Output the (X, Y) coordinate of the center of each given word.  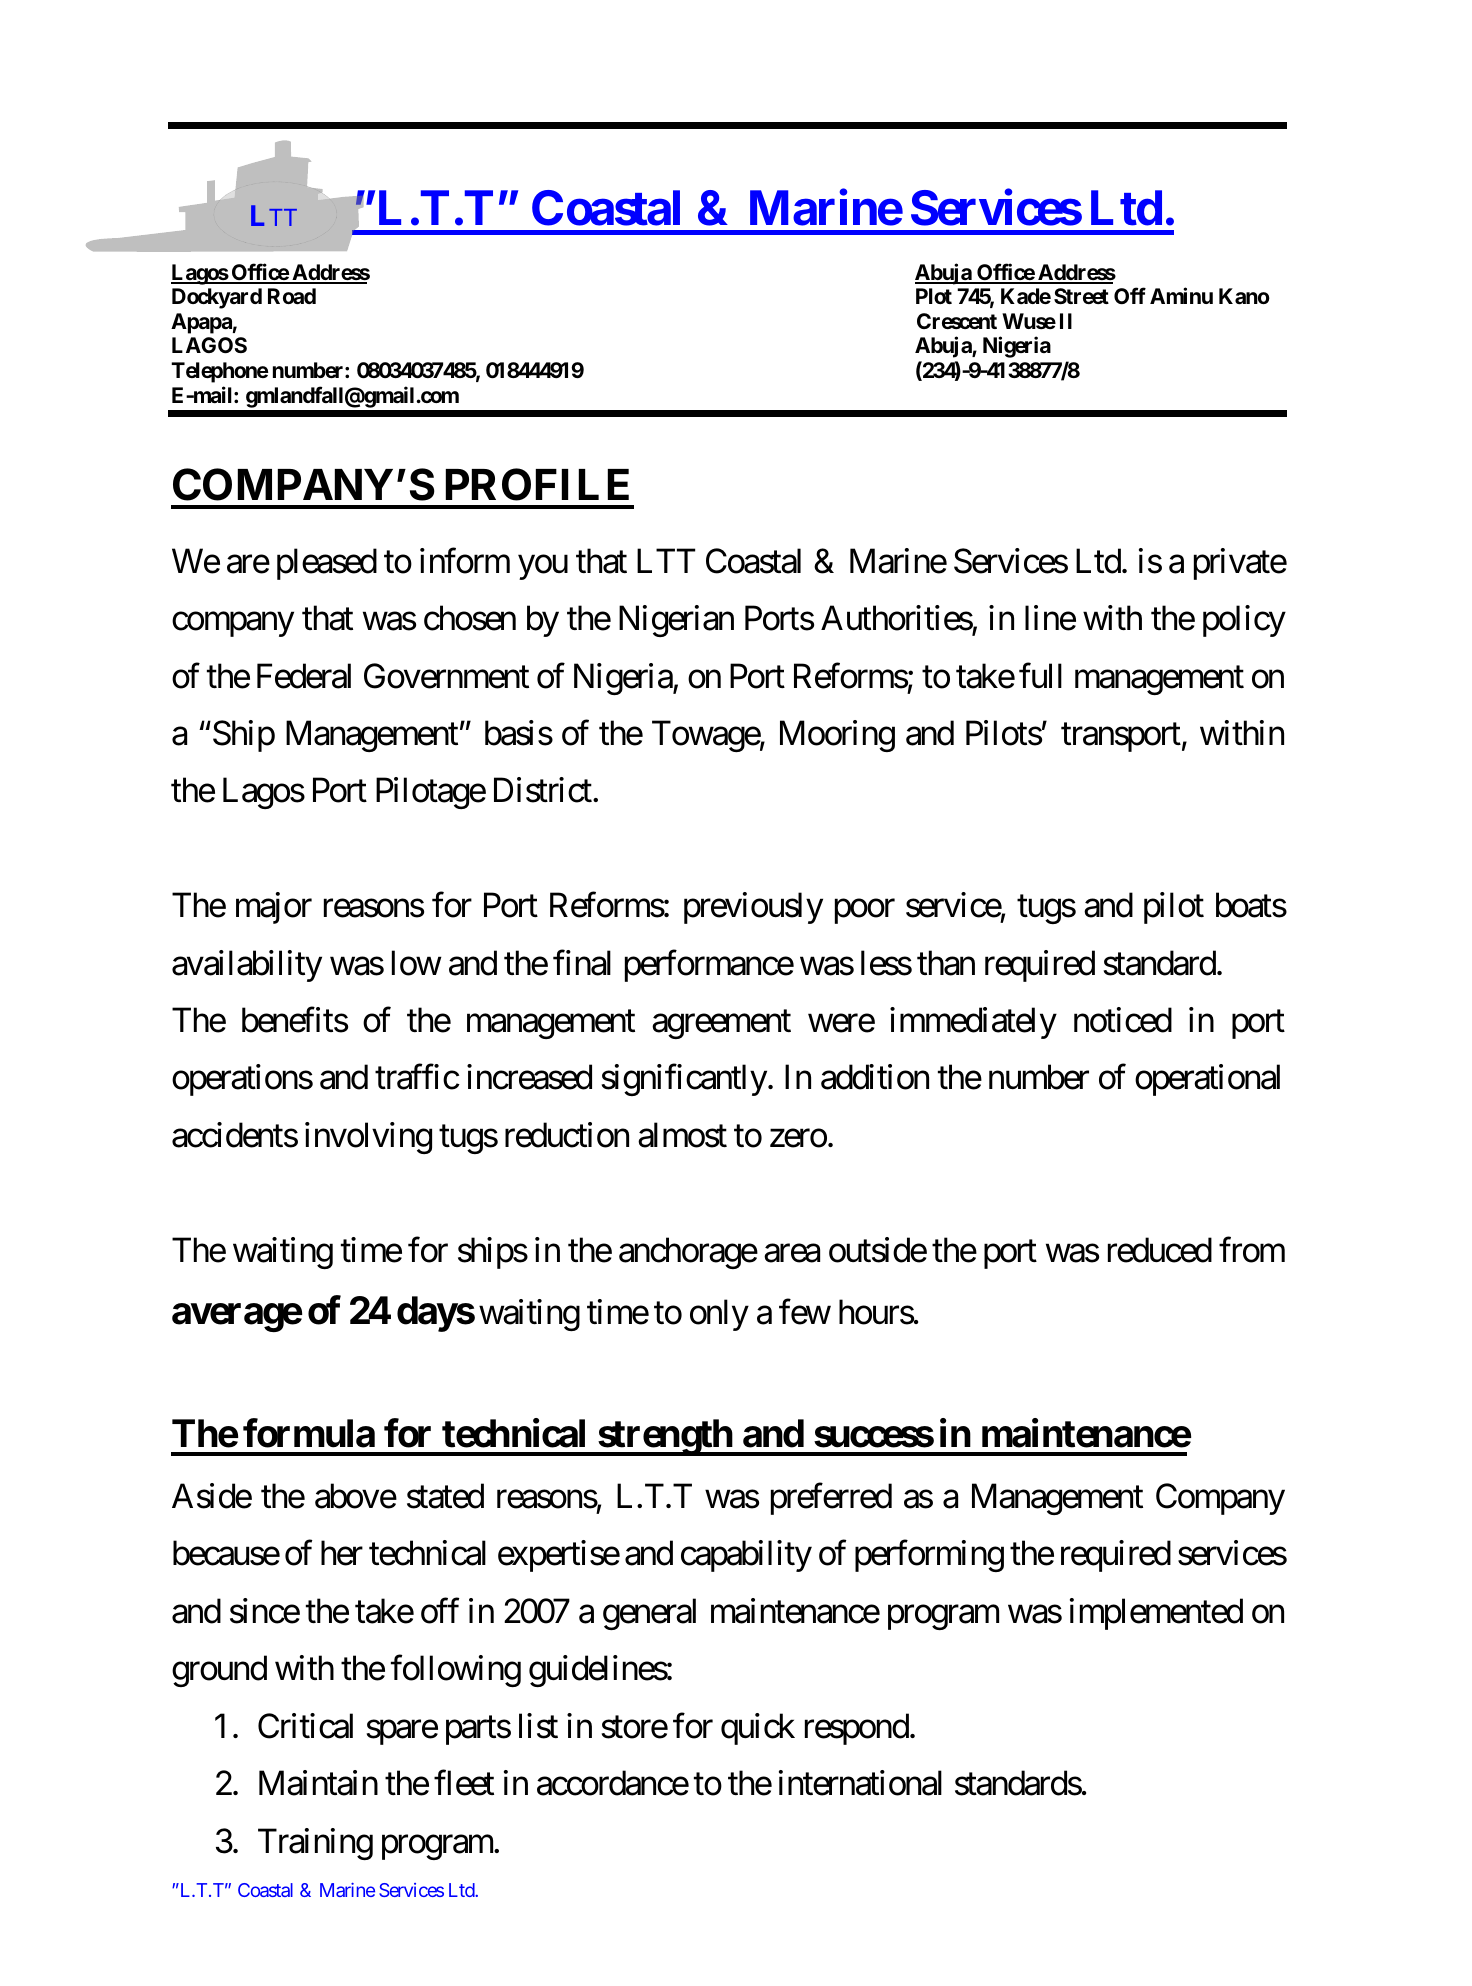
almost (682, 1135)
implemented (1156, 1614)
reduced (1160, 1250)
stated (445, 1496)
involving (368, 1138)
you (543, 567)
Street (1081, 296)
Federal (304, 676)
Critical (305, 1726)
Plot (934, 296)
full (1040, 675)
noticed (1123, 1020)
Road (292, 296)
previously (753, 908)
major (274, 908)
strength (665, 1438)
